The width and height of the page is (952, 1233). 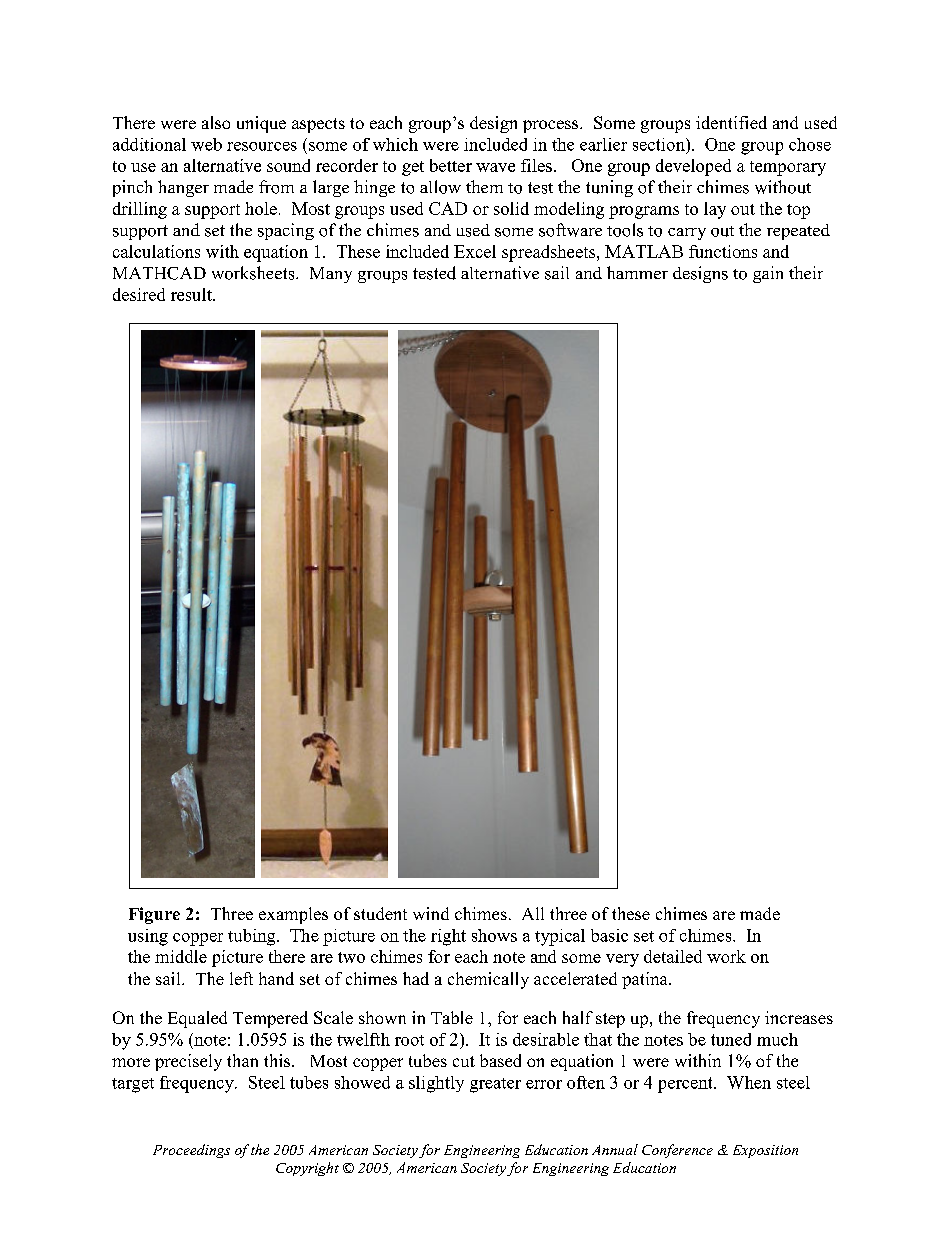 I want to click on greater, so click(x=495, y=1085).
